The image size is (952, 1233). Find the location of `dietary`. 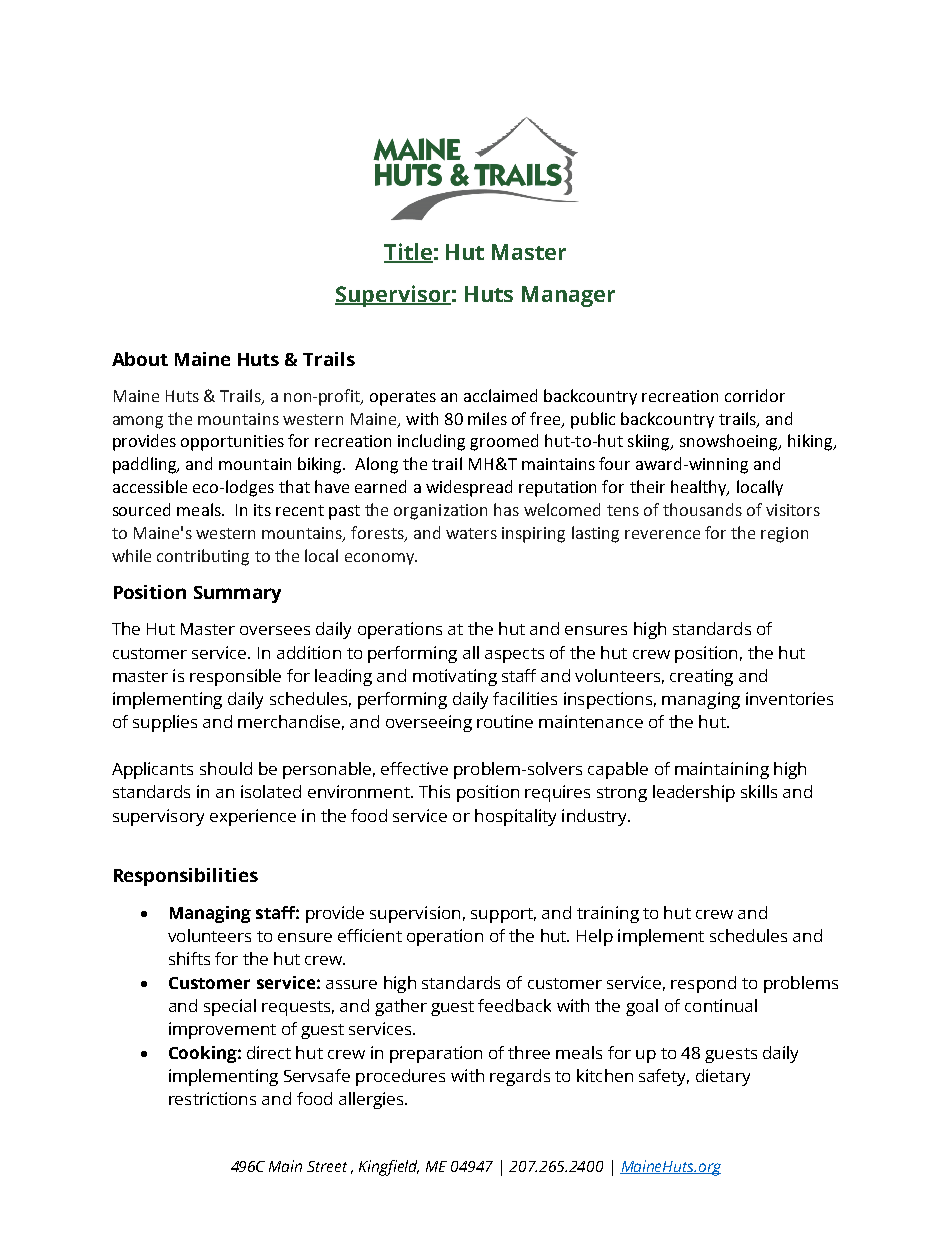

dietary is located at coordinates (723, 1077).
